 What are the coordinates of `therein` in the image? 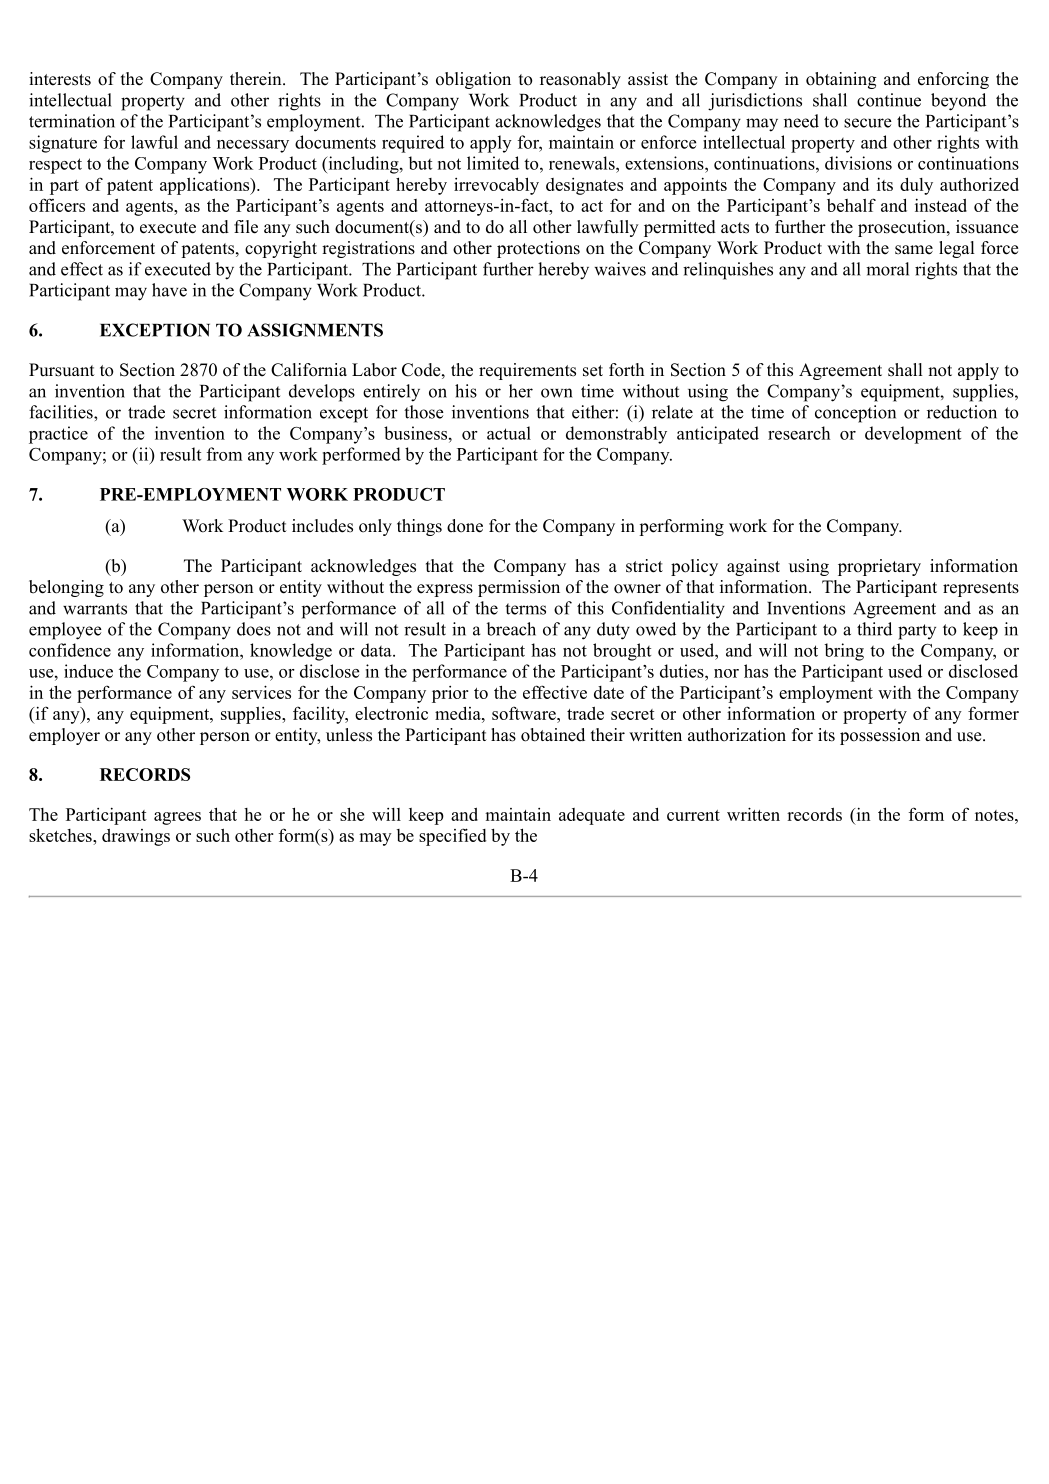 It's located at (257, 79).
